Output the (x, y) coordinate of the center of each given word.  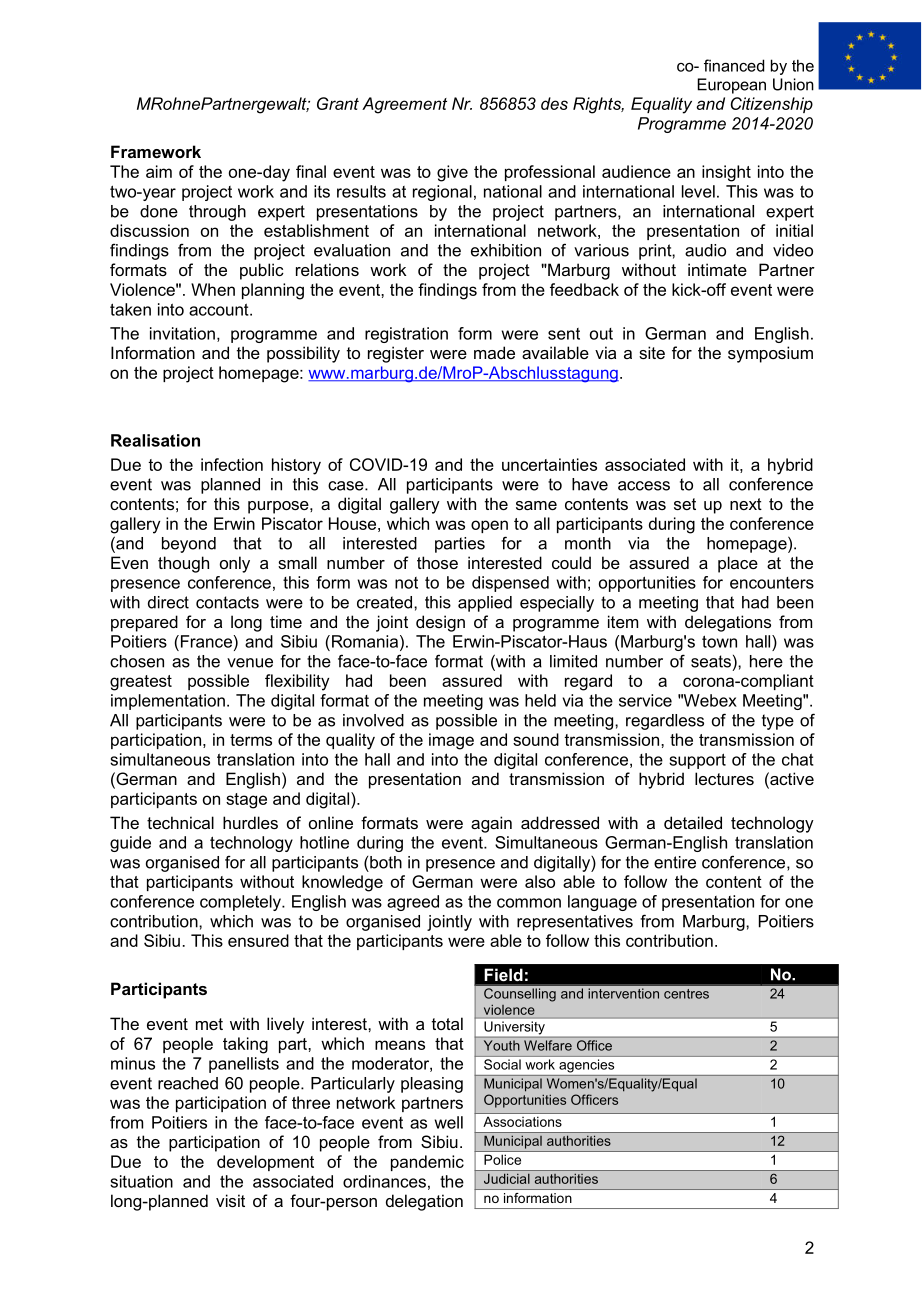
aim (159, 171)
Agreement (404, 105)
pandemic (427, 1163)
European (731, 86)
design (440, 623)
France (206, 641)
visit (230, 1200)
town (719, 641)
